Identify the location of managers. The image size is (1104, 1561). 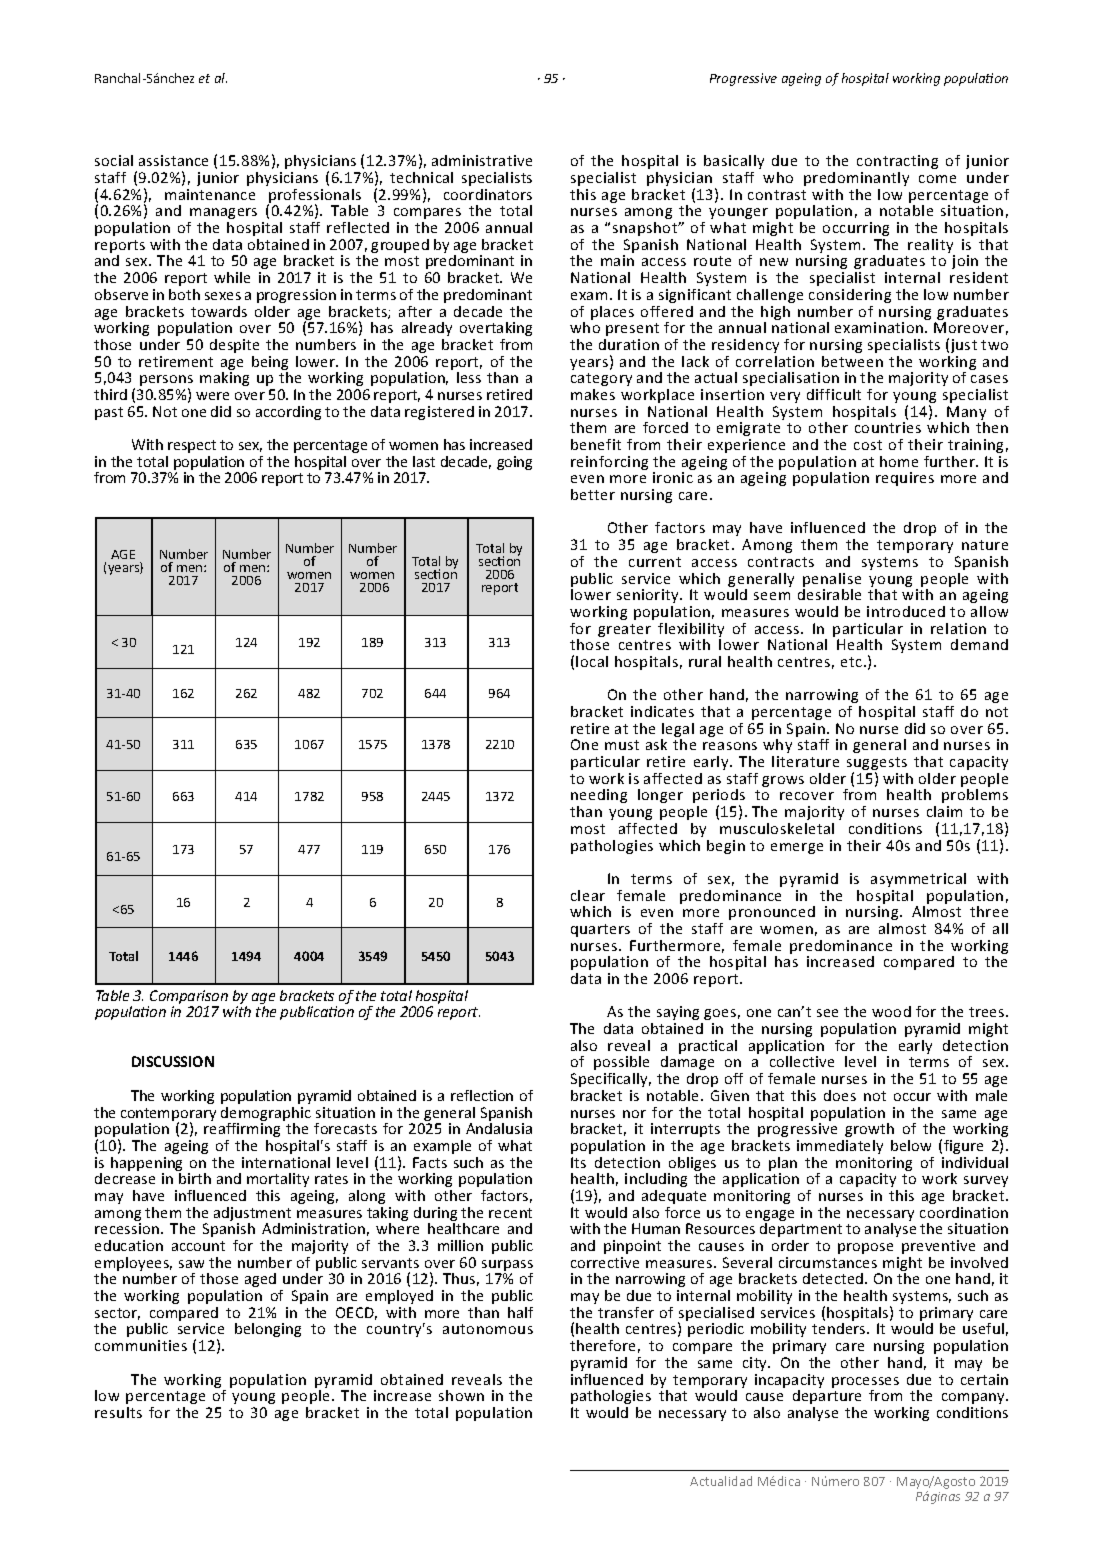
(223, 213).
